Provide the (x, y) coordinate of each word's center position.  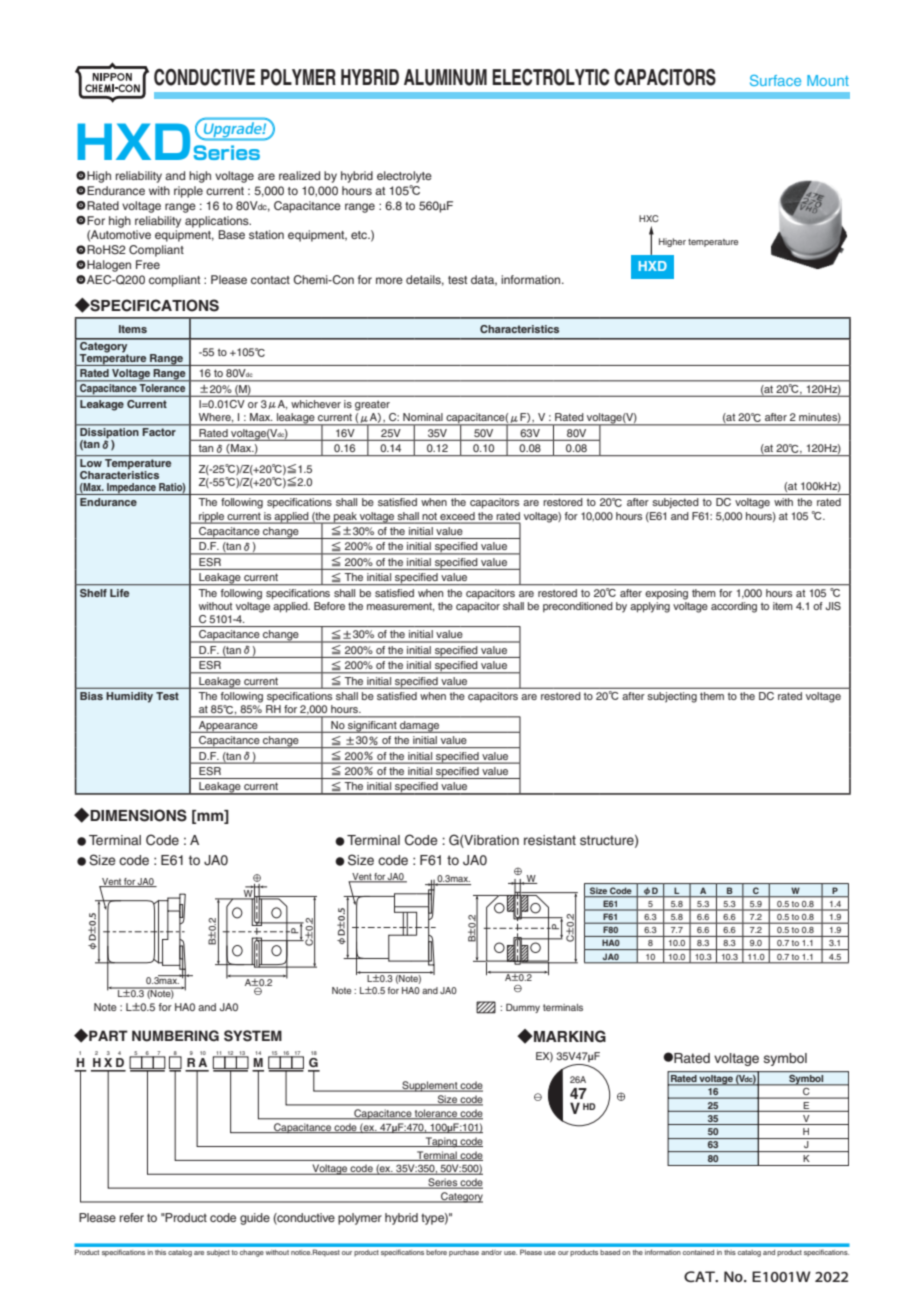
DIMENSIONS (137, 815)
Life (119, 593)
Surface (775, 80)
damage (420, 727)
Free (148, 264)
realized (299, 175)
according (734, 607)
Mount (828, 80)
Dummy (523, 1008)
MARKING (569, 1036)
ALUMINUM (445, 77)
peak (345, 518)
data (484, 280)
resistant (550, 840)
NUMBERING (175, 1036)
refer (132, 1217)
